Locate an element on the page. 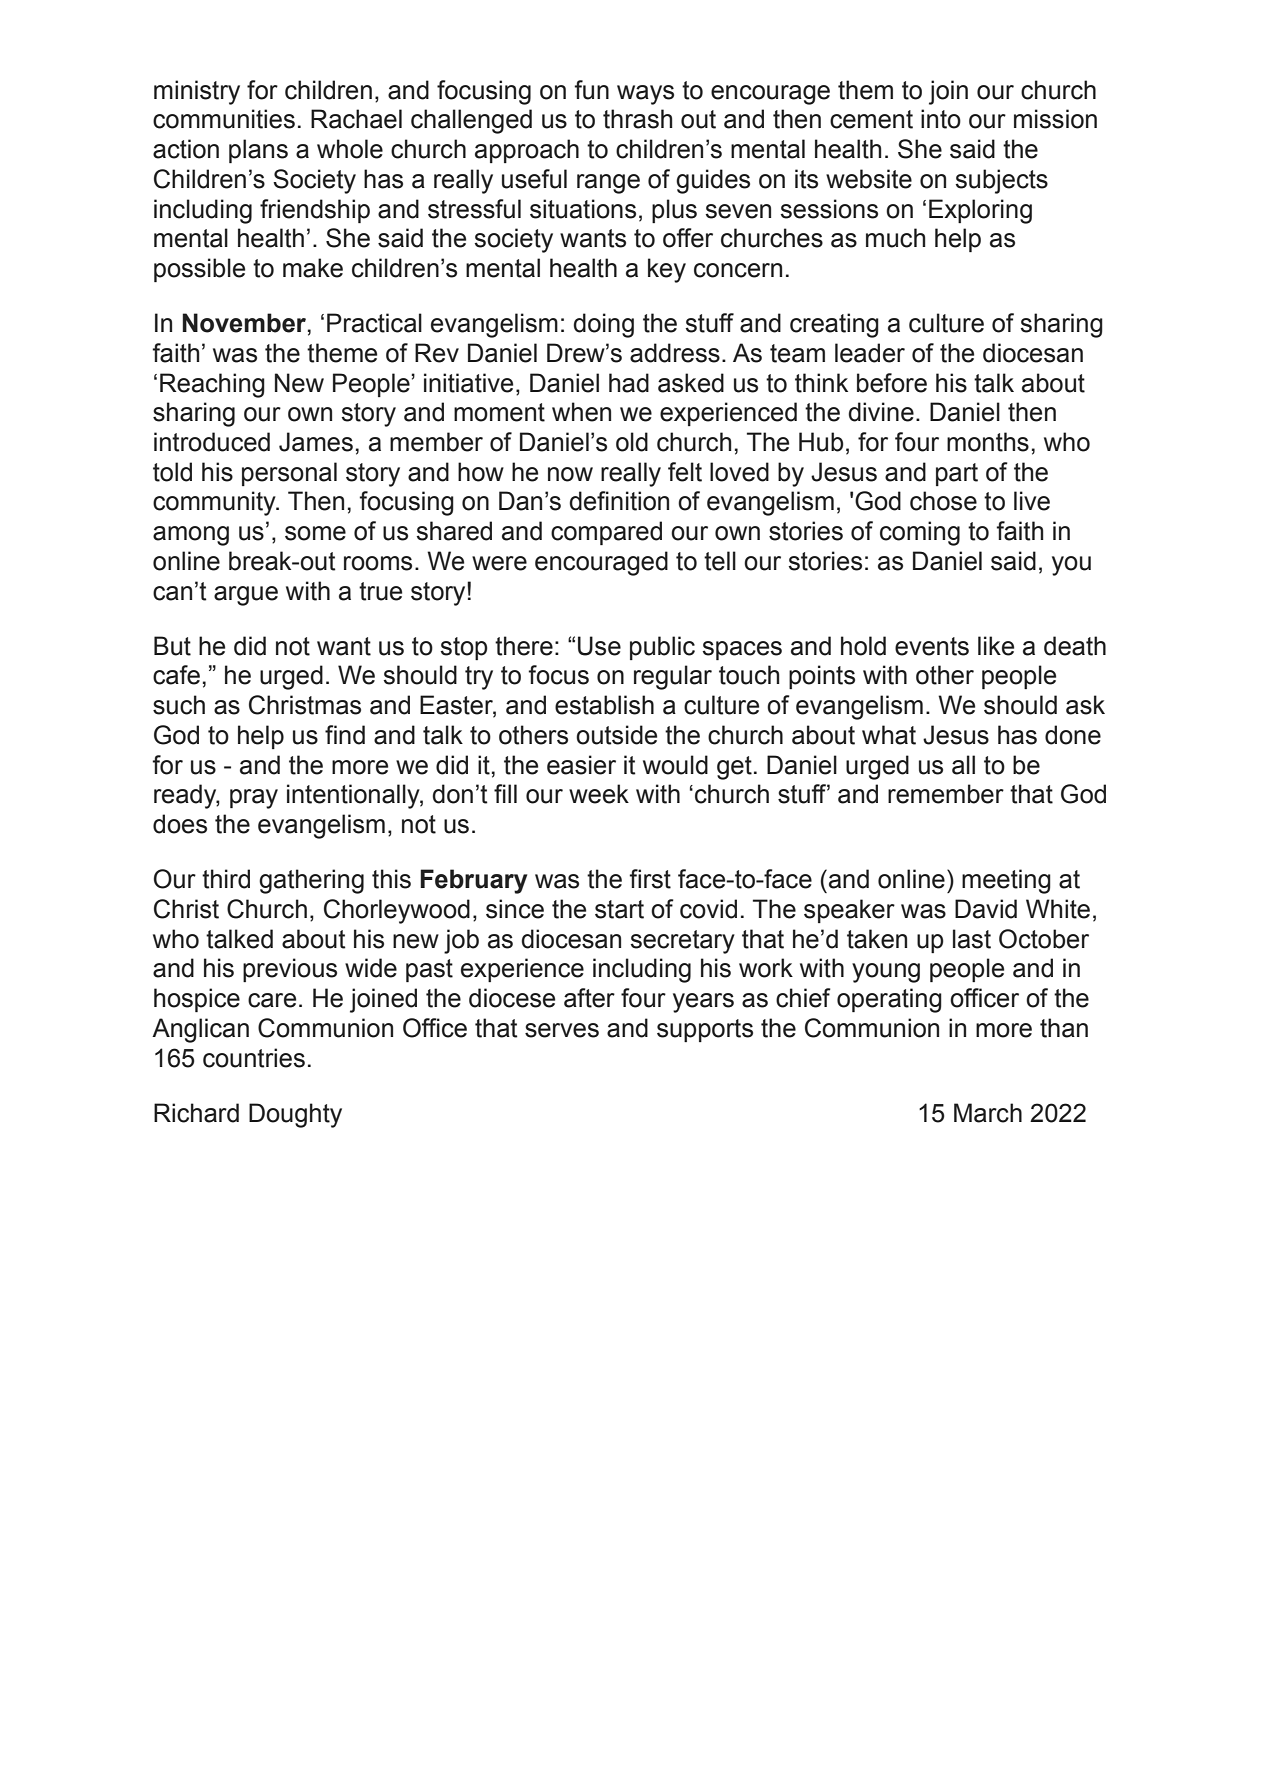 Image resolution: width=1263 pixels, height=1787 pixels. March is located at coordinates (988, 1113).
